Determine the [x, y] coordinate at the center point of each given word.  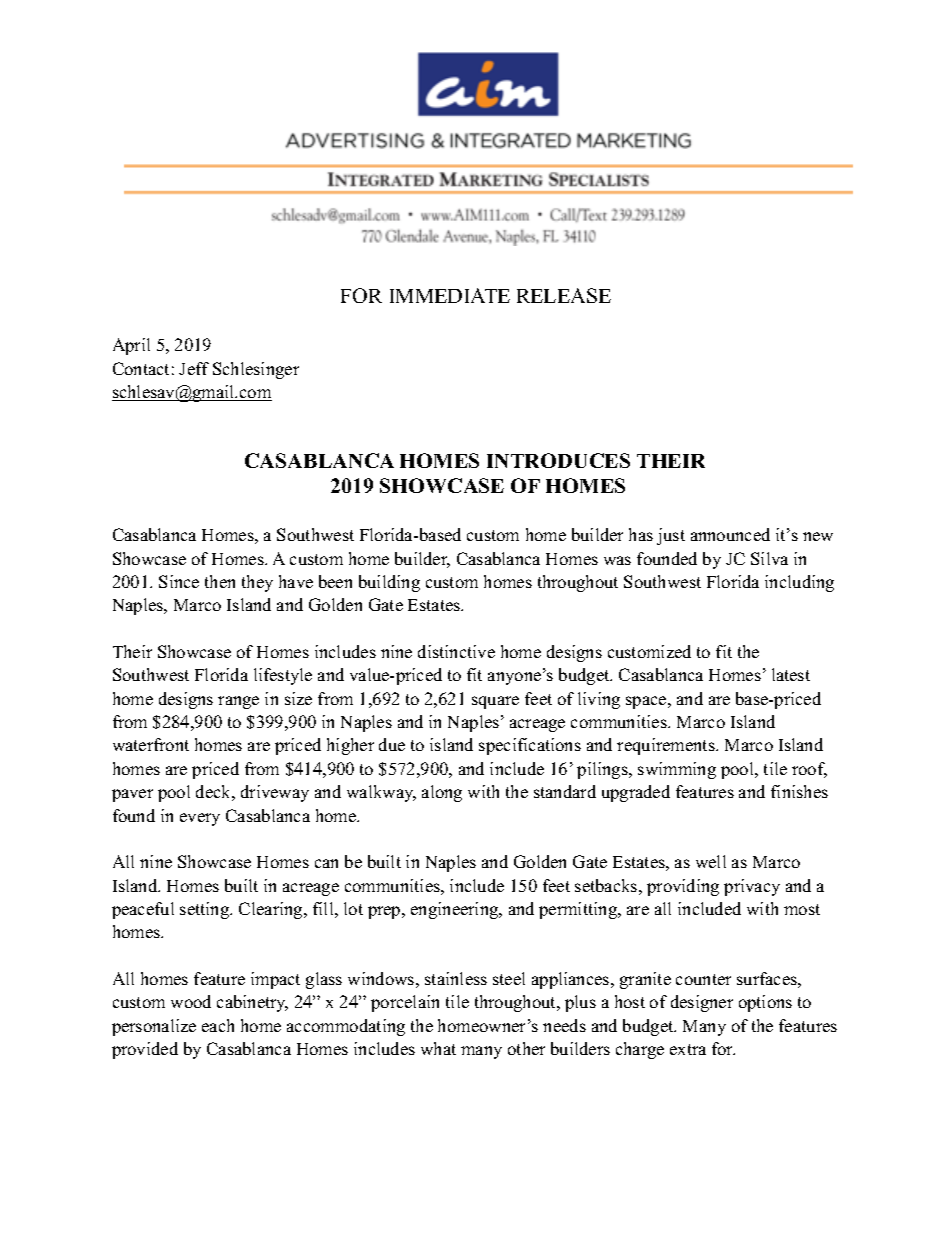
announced [730, 534]
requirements [667, 746]
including [799, 583]
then [220, 581]
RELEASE [564, 295]
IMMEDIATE [450, 295]
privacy [752, 887]
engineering [456, 910]
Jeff [194, 368]
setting [206, 910]
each [218, 1025]
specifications [530, 746]
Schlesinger [256, 370]
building [389, 583]
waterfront [151, 744]
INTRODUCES [558, 460]
